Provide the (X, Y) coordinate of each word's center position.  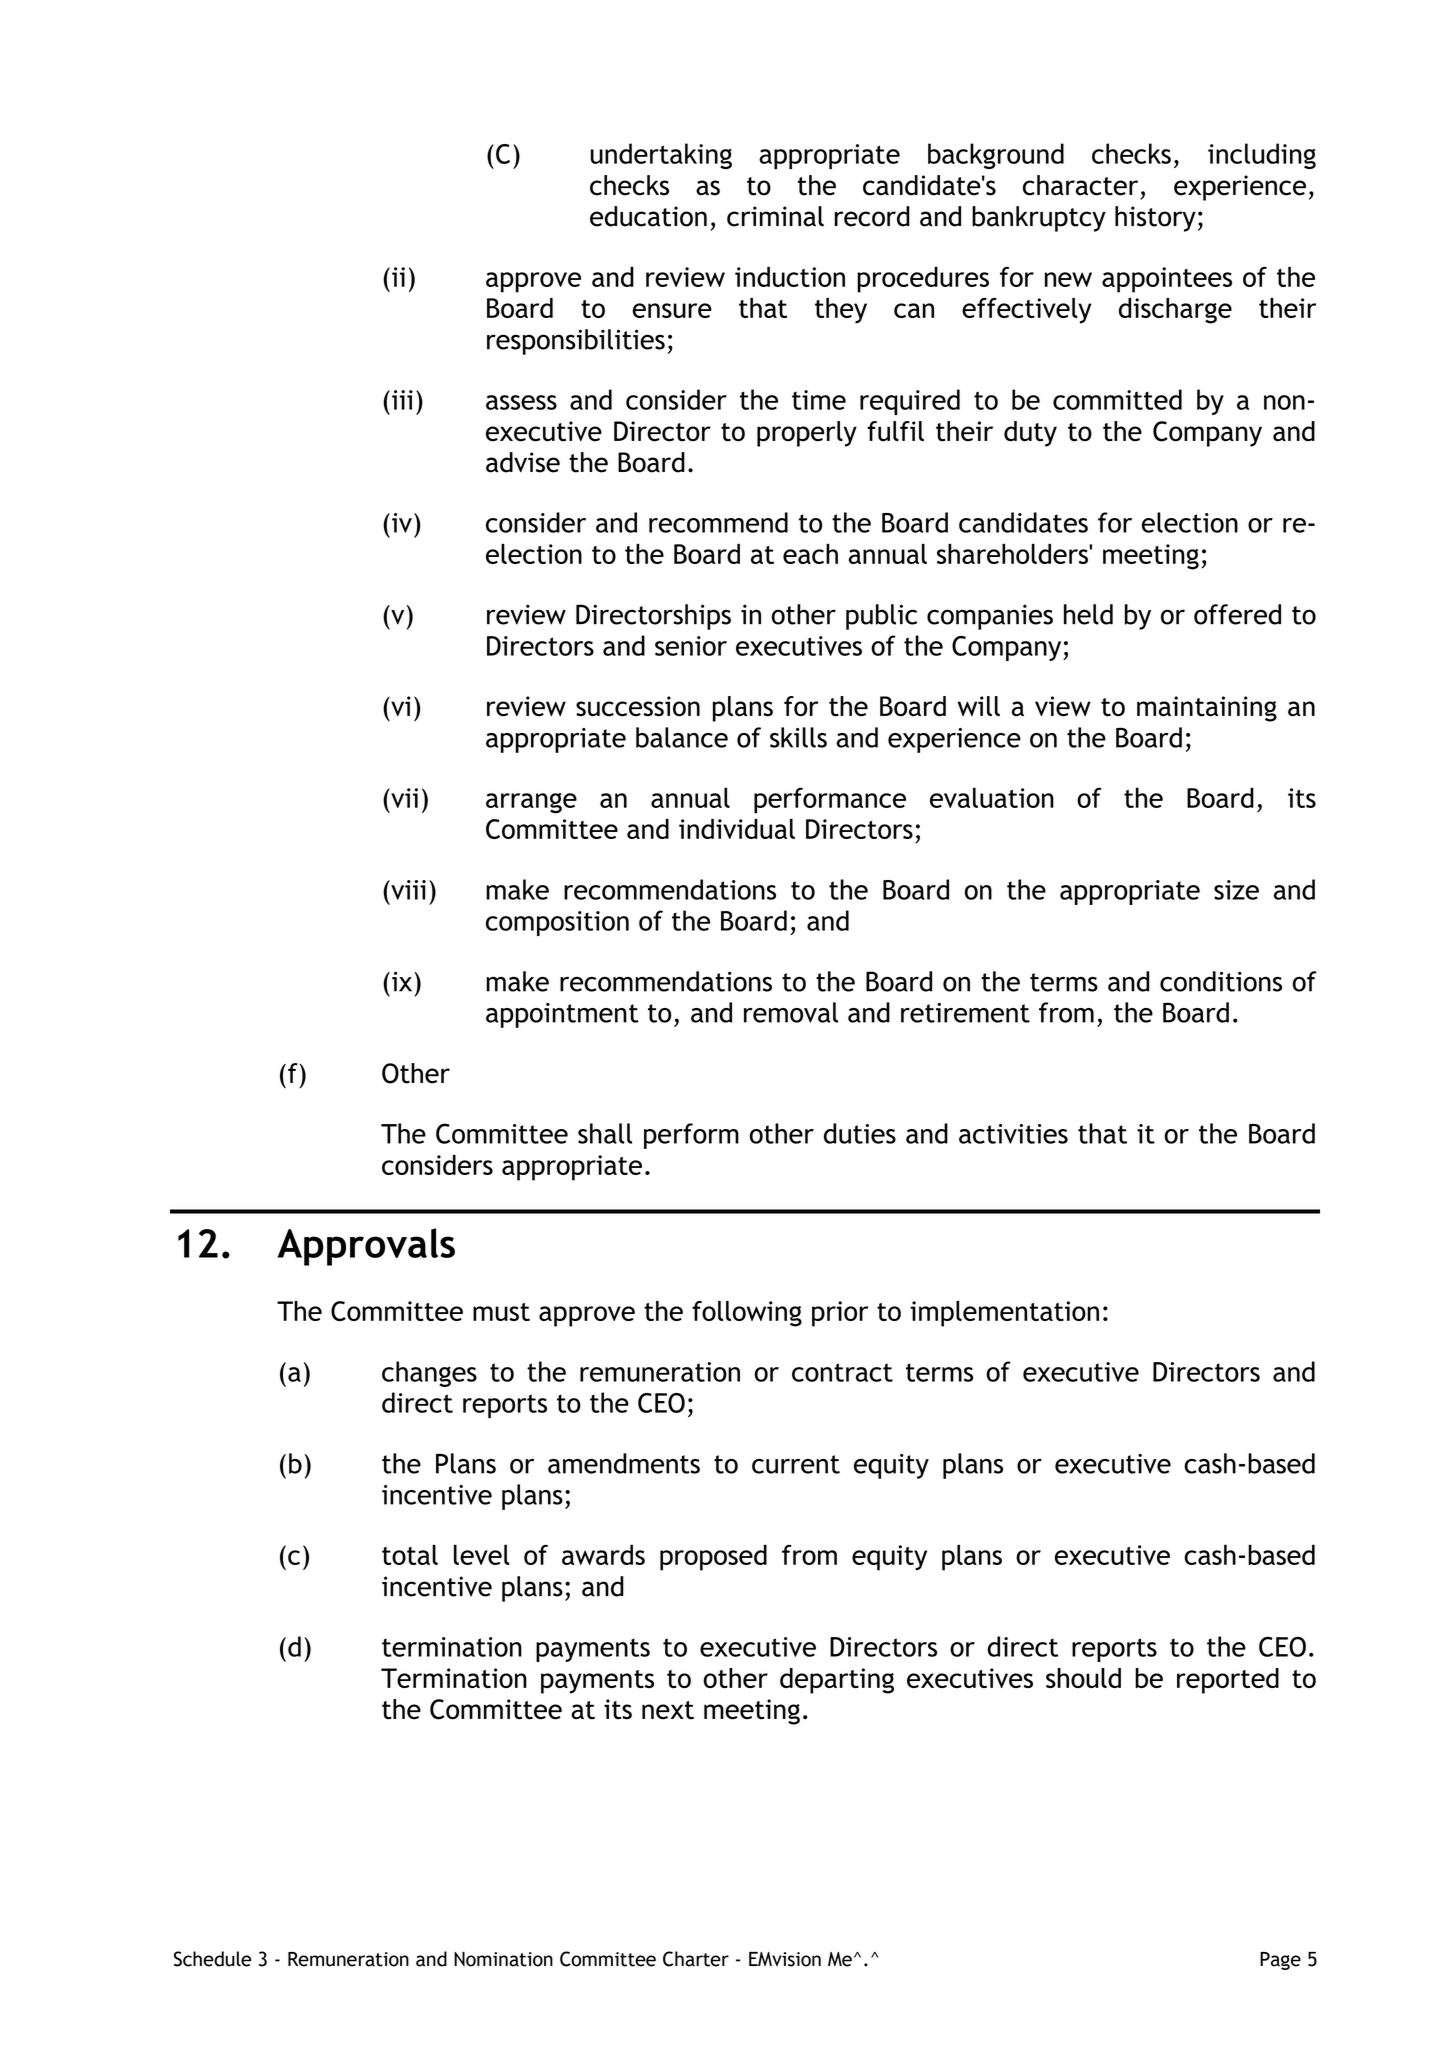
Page (1280, 1961)
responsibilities (576, 342)
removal (791, 1012)
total (410, 1554)
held (1088, 614)
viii (407, 890)
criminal (775, 216)
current (796, 1464)
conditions (1221, 981)
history (1155, 219)
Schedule (212, 1959)
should (1083, 1678)
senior (691, 646)
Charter (696, 1959)
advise (523, 462)
